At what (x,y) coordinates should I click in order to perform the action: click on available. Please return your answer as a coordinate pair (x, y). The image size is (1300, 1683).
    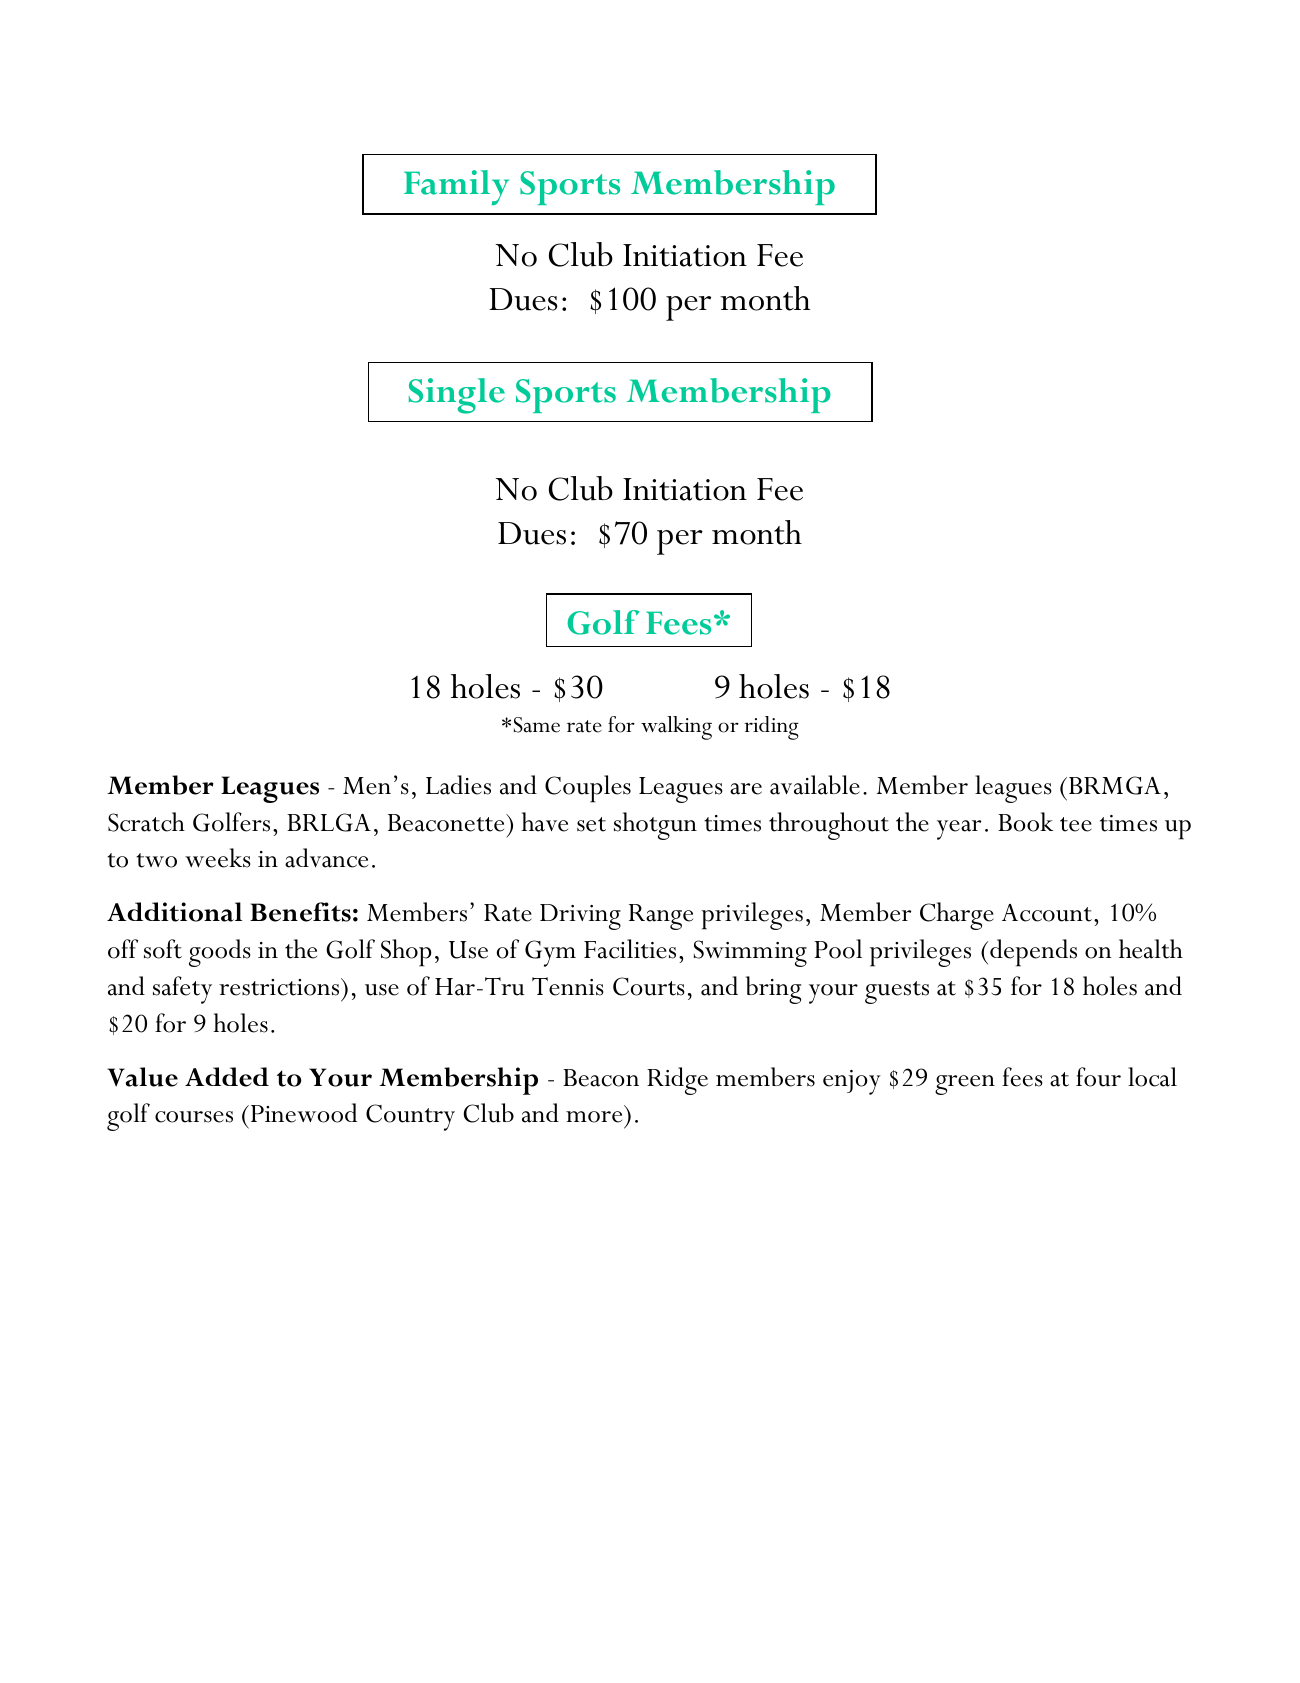
    Looking at the image, I should click on (815, 785).
